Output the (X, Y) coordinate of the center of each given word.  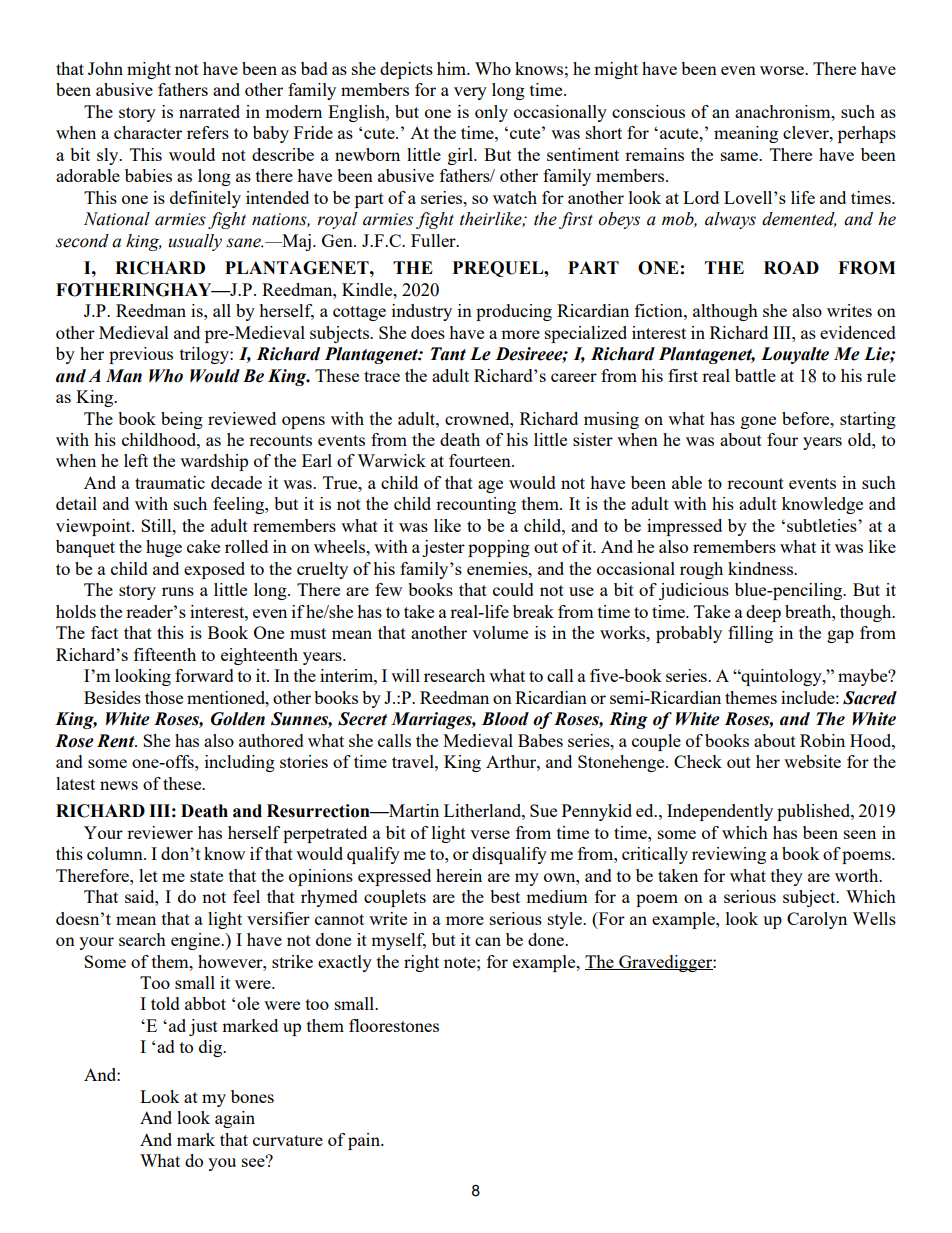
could (513, 589)
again (235, 1119)
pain (365, 1141)
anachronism (784, 111)
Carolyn (817, 920)
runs (178, 591)
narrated (209, 111)
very (470, 93)
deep (763, 613)
